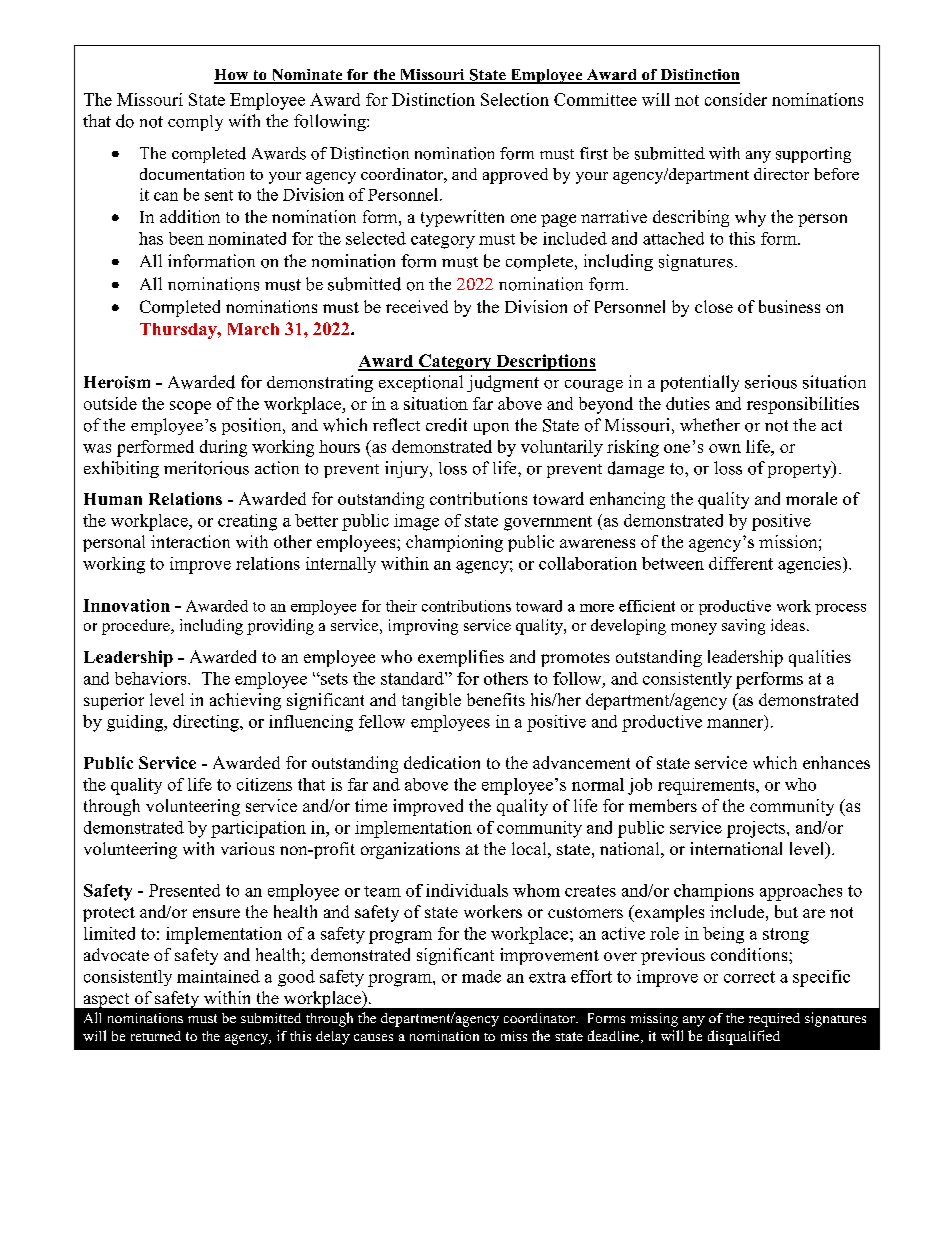  What do you see at coordinates (515, 99) in the image?
I see `Selection` at bounding box center [515, 99].
